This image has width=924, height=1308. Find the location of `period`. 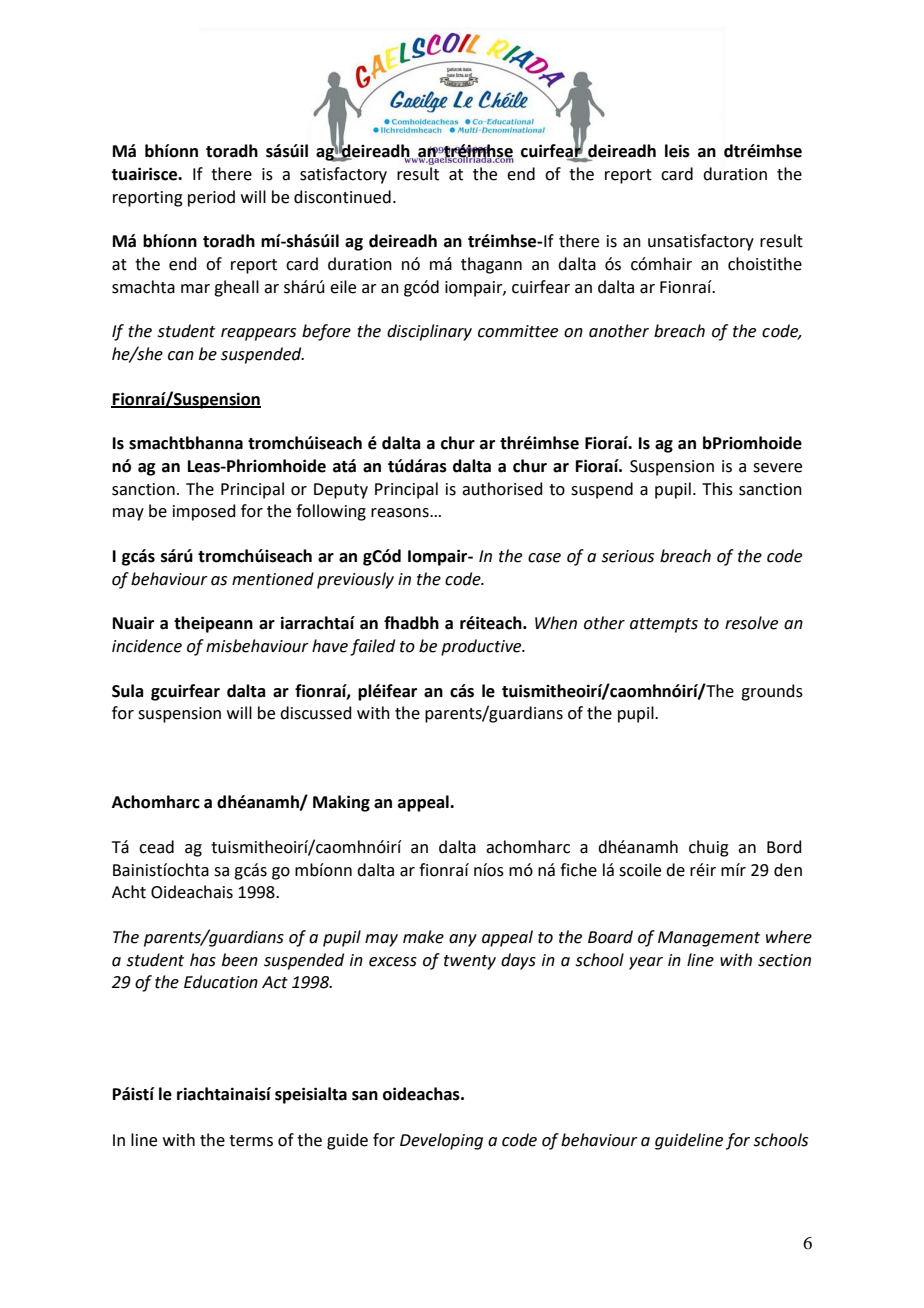

period is located at coordinates (211, 198).
